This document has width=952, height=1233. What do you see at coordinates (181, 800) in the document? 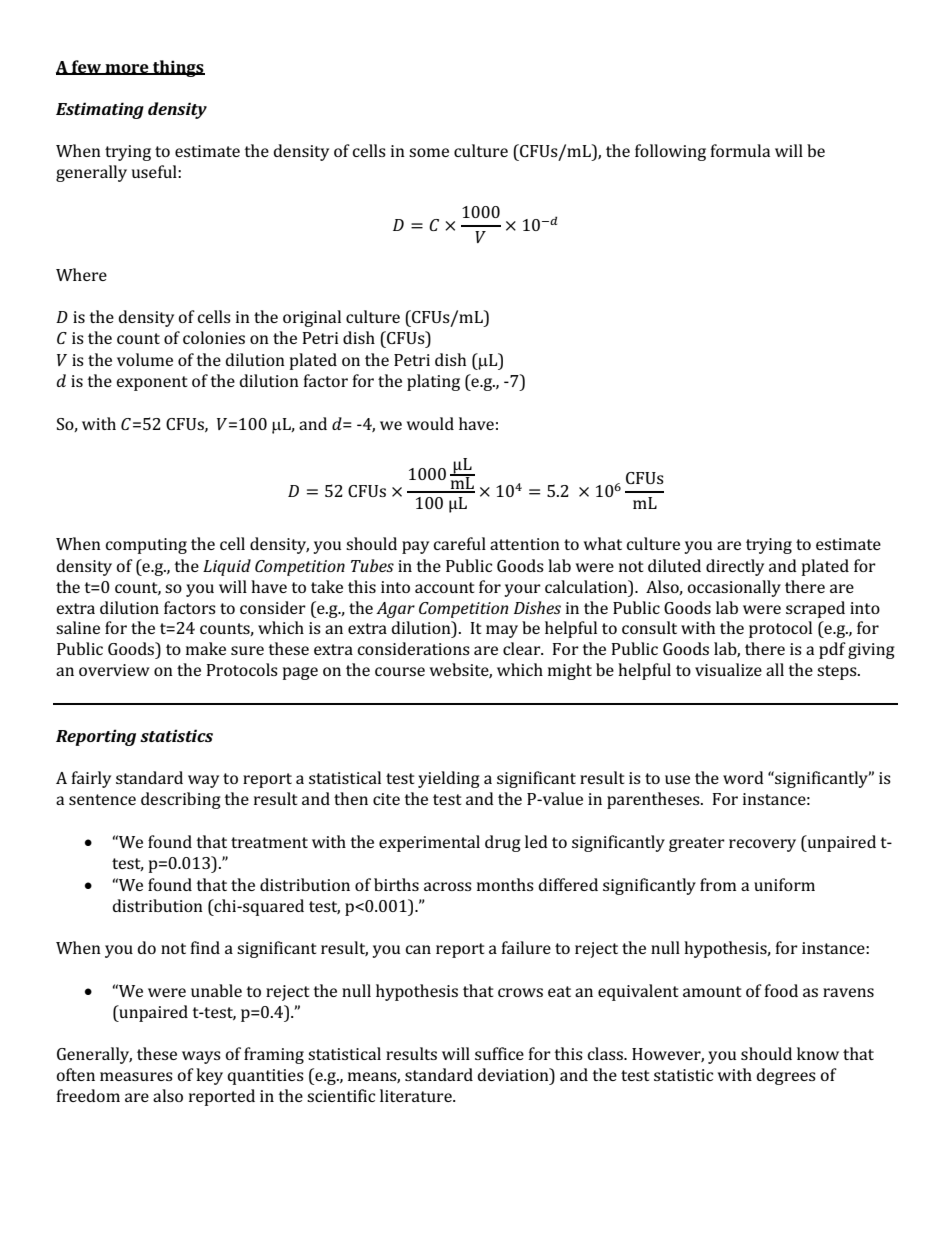
I see `describing` at bounding box center [181, 800].
